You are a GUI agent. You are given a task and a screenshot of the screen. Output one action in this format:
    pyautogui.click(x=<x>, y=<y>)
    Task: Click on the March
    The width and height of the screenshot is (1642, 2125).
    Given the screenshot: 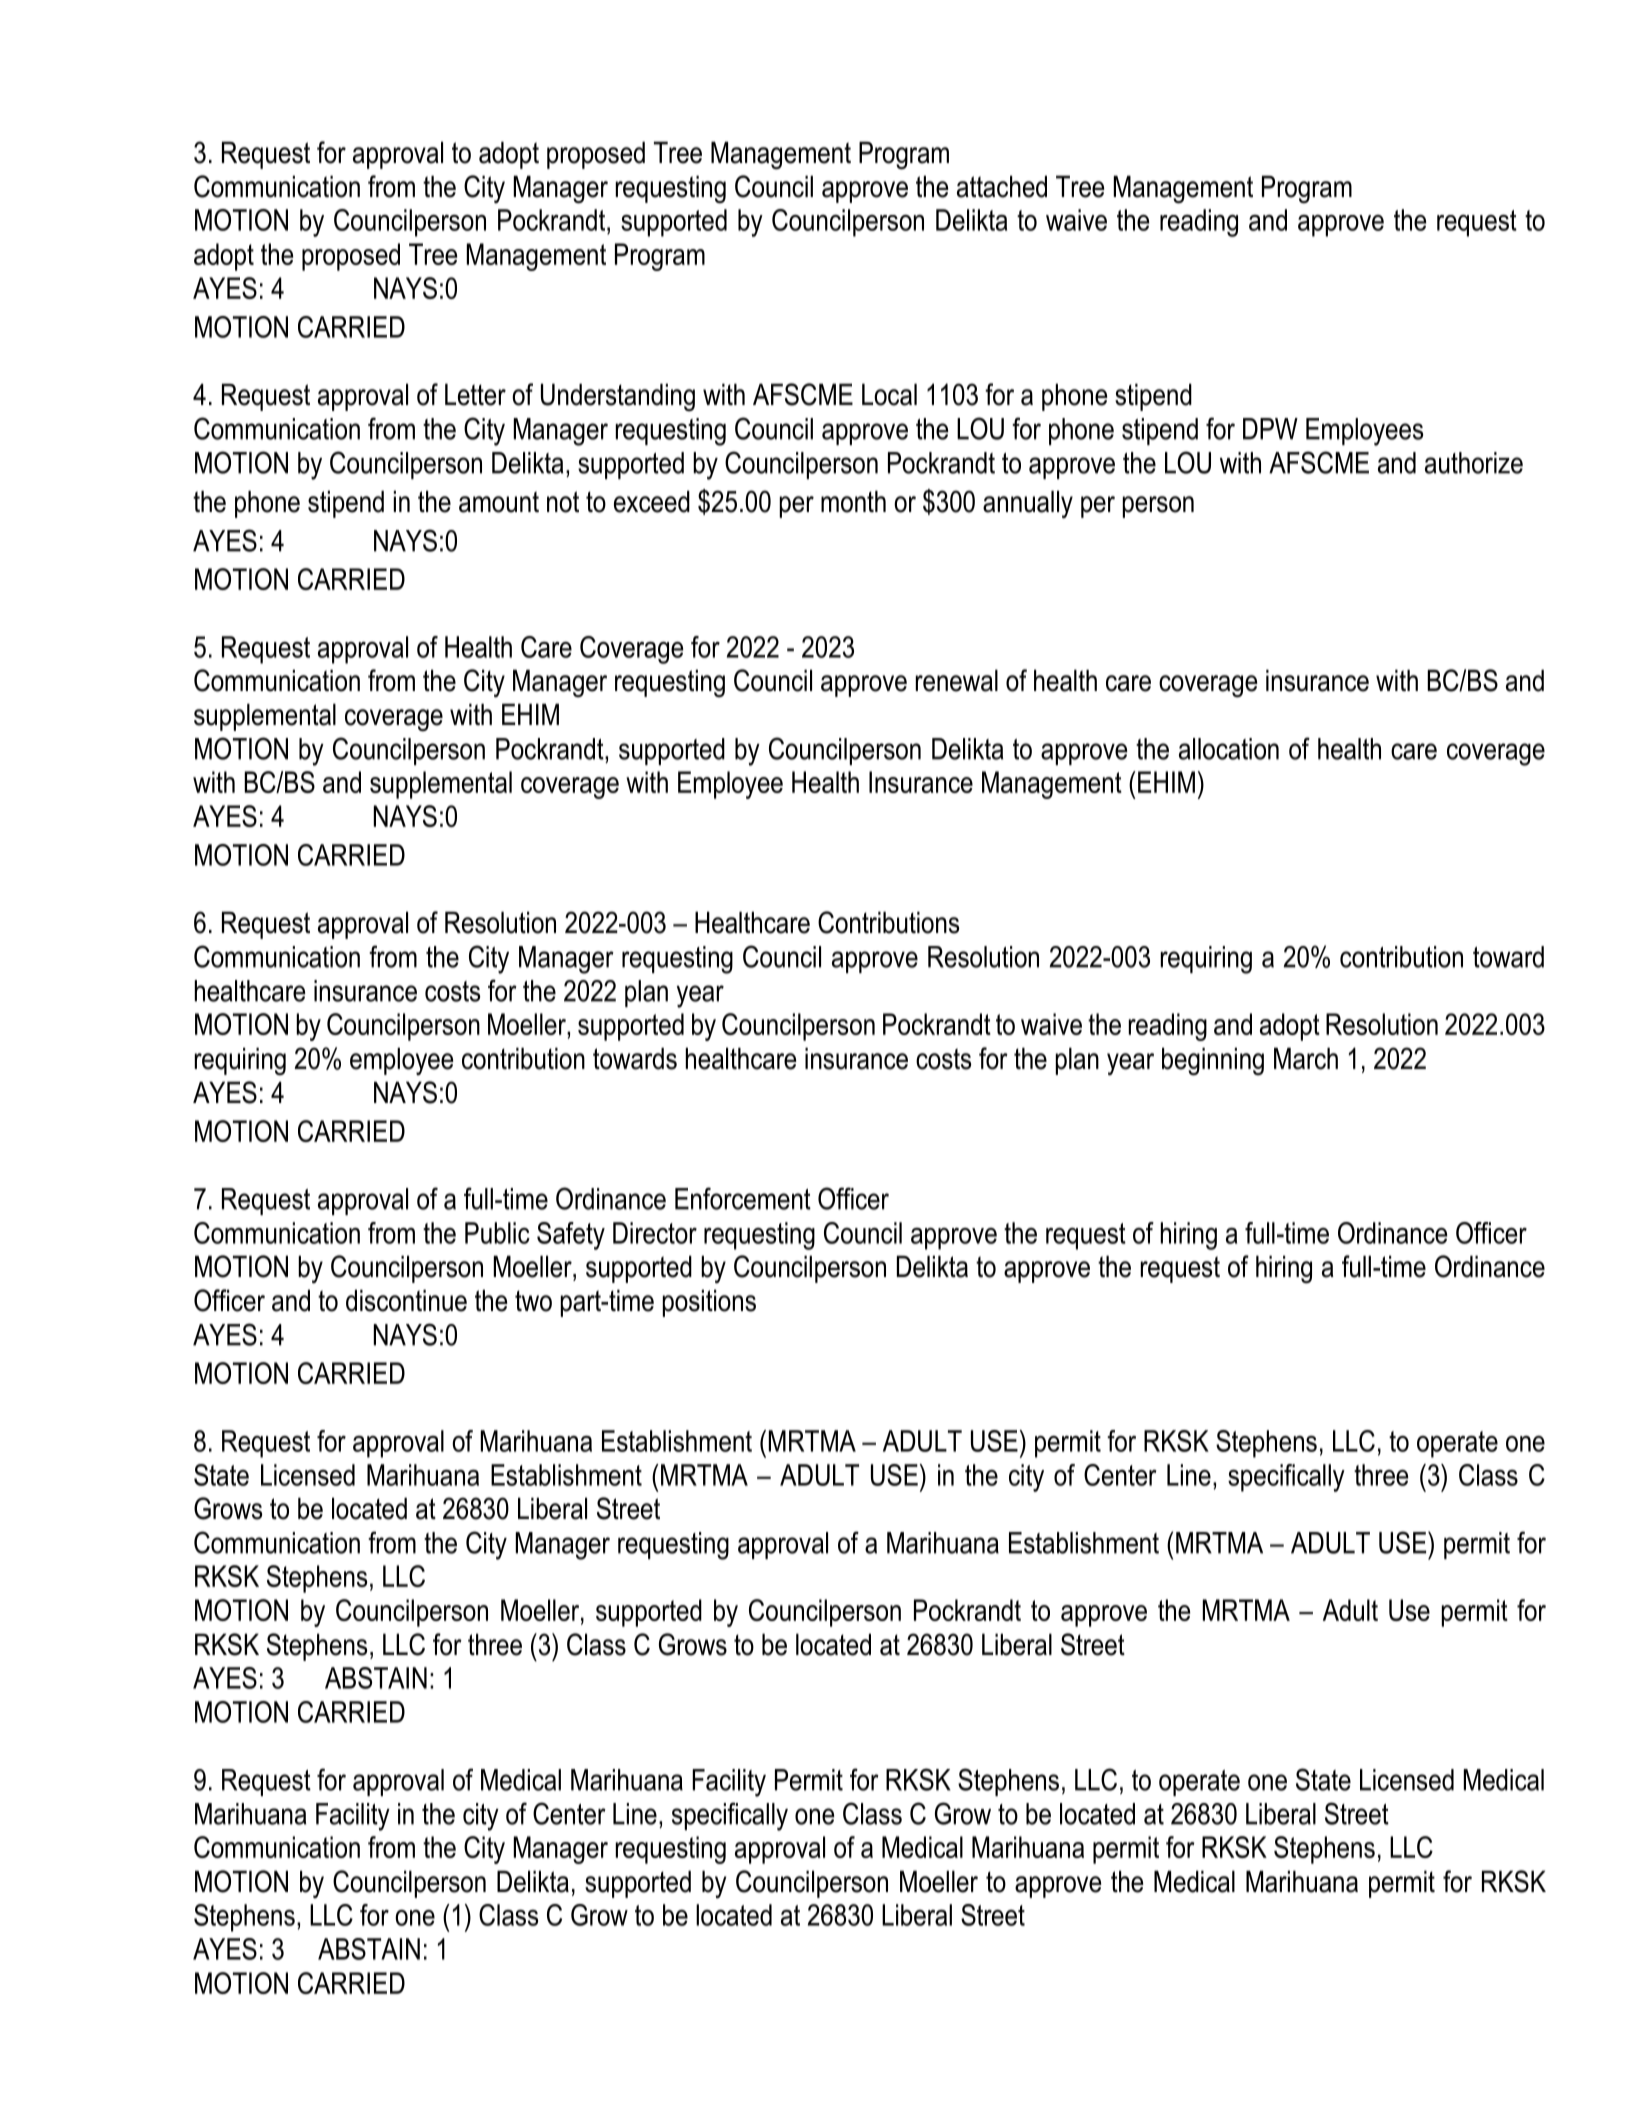 What is the action you would take?
    pyautogui.click(x=1306, y=1058)
